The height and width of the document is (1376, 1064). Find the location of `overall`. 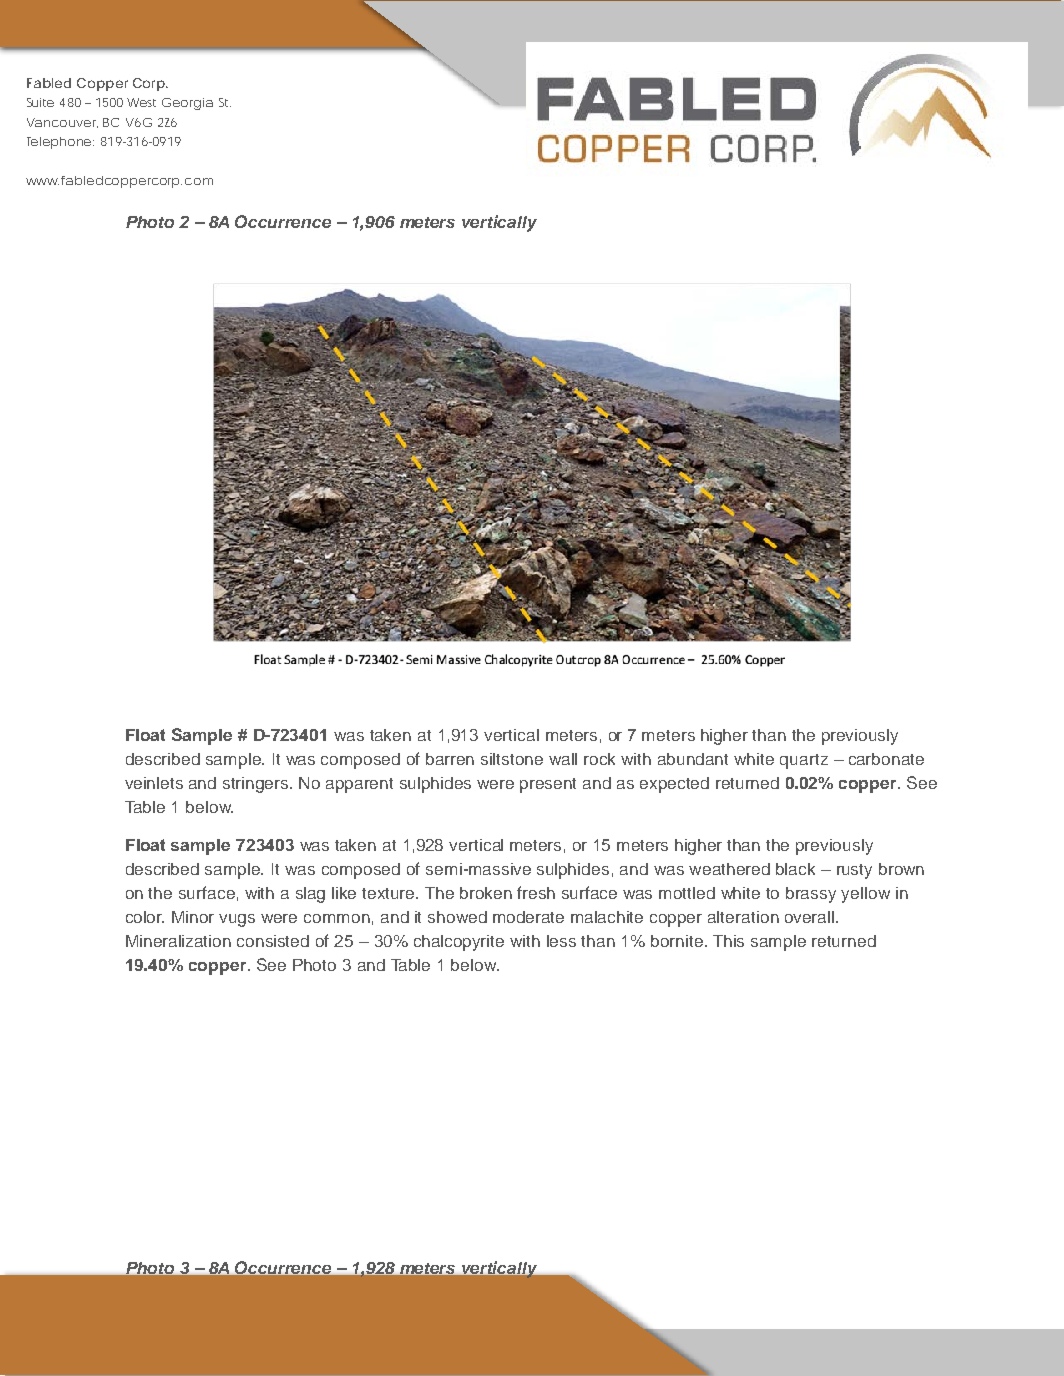

overall is located at coordinates (811, 917).
